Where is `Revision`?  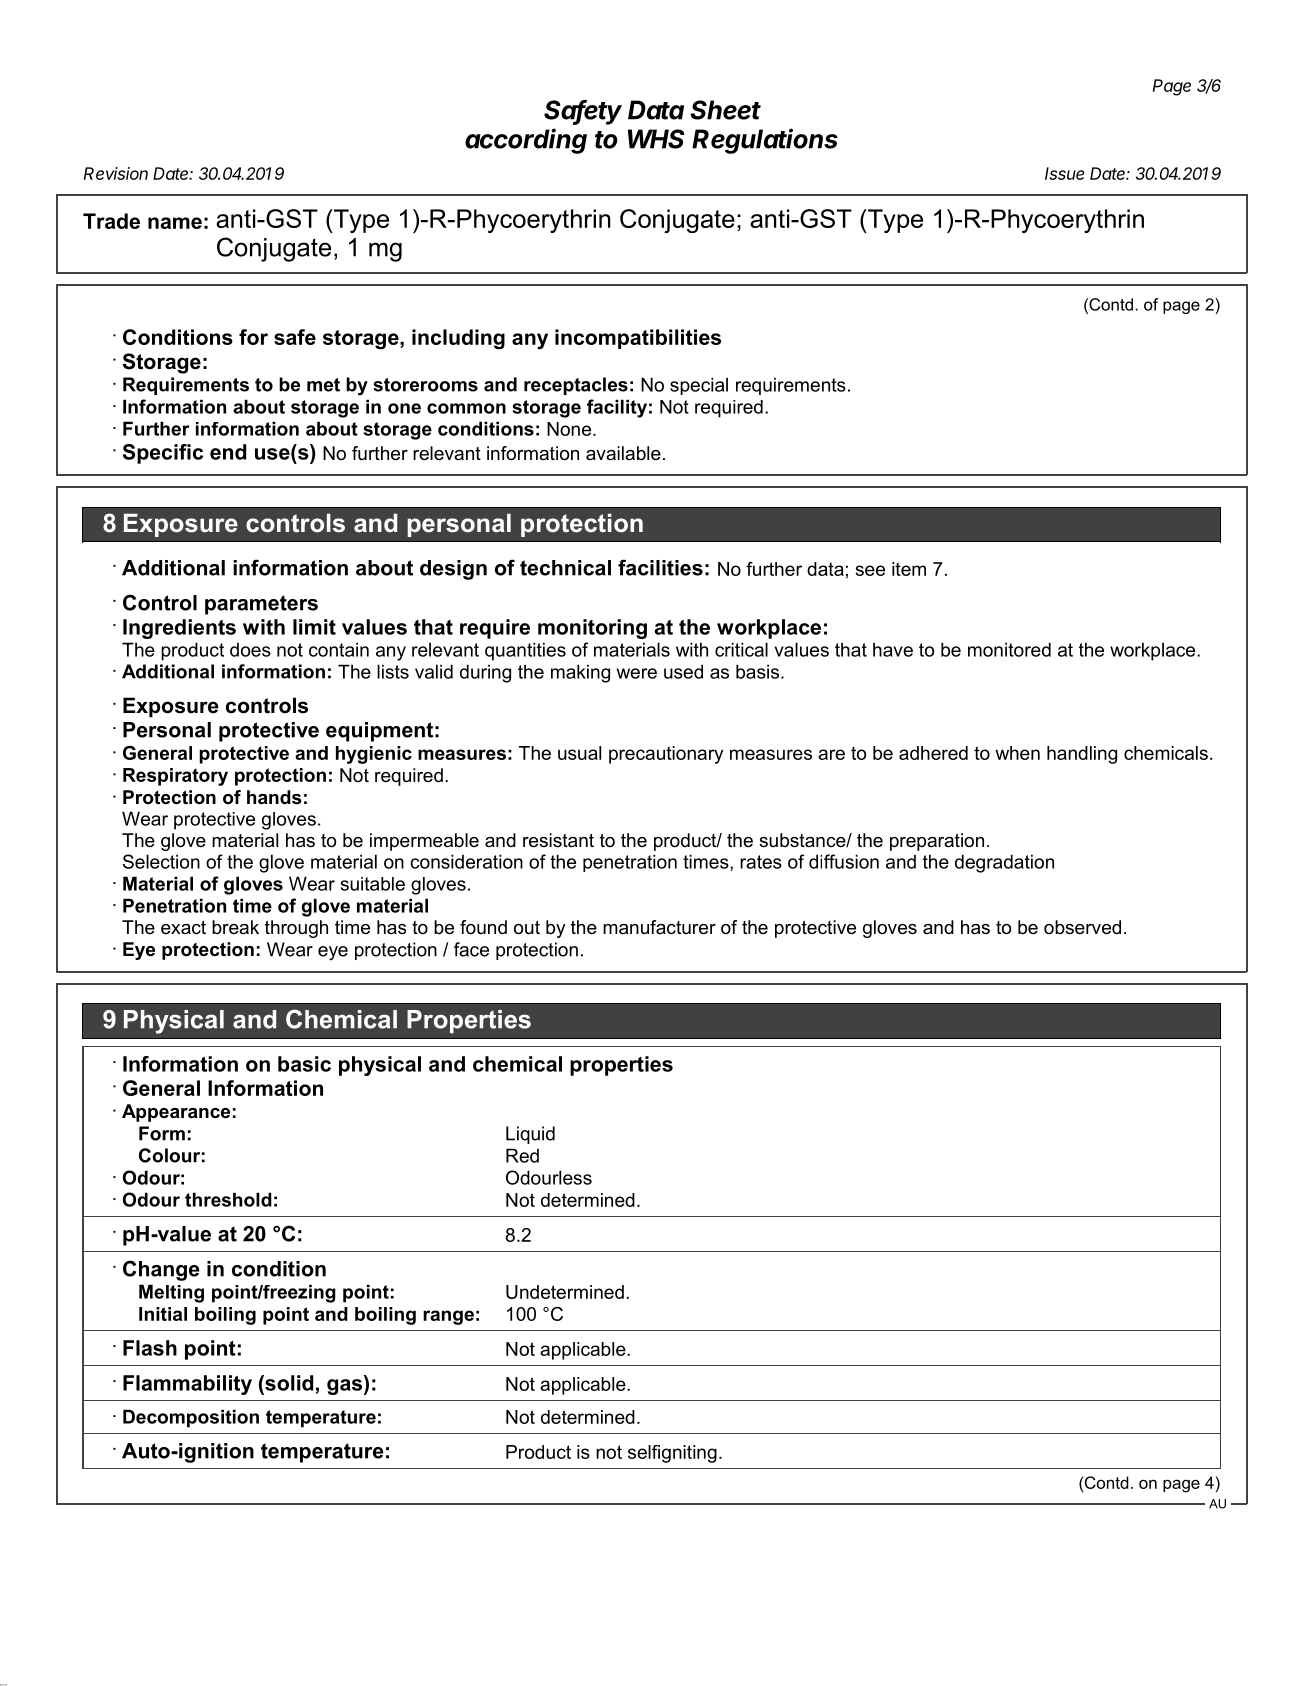
Revision is located at coordinates (116, 173).
